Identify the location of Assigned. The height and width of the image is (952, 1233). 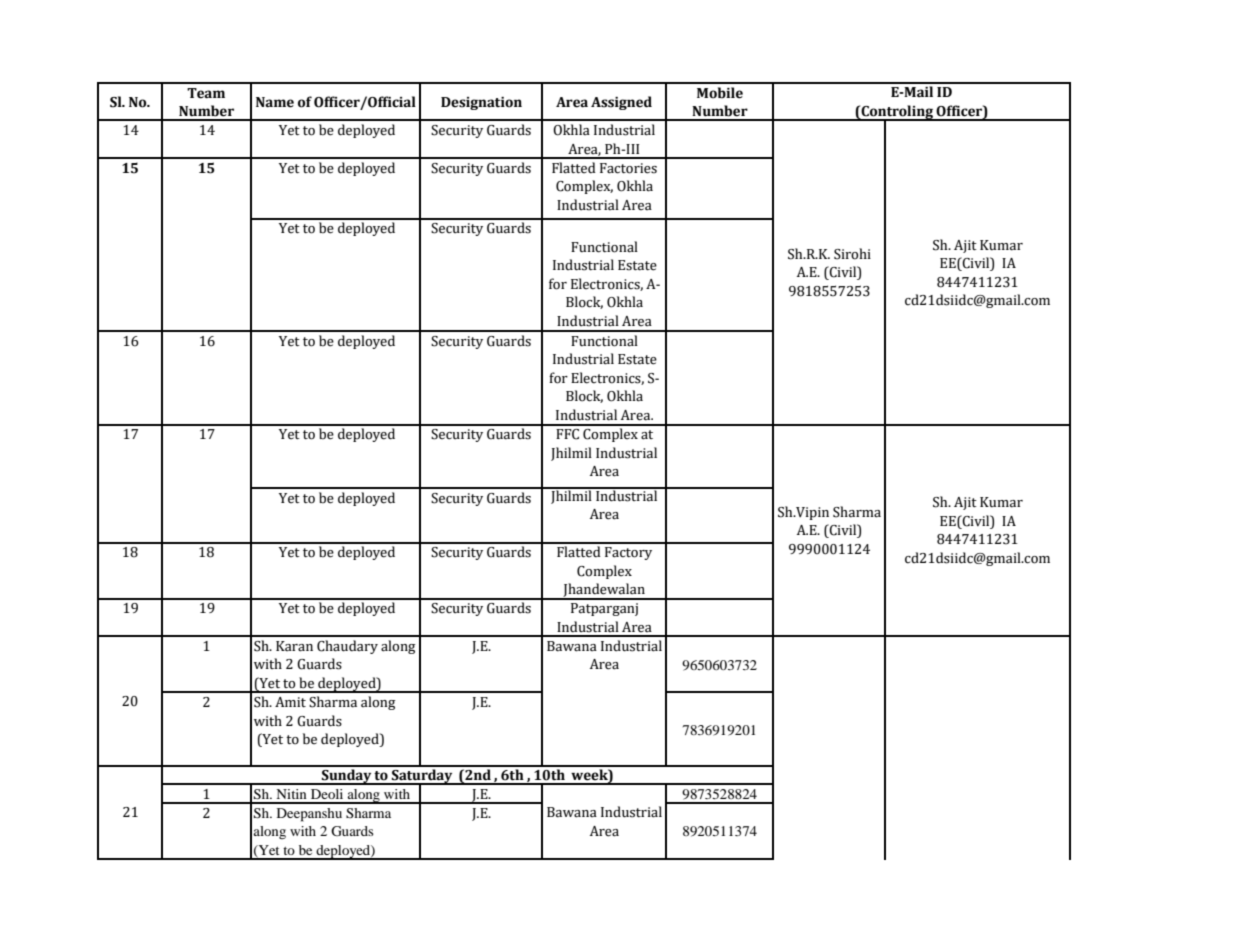
(621, 103).
